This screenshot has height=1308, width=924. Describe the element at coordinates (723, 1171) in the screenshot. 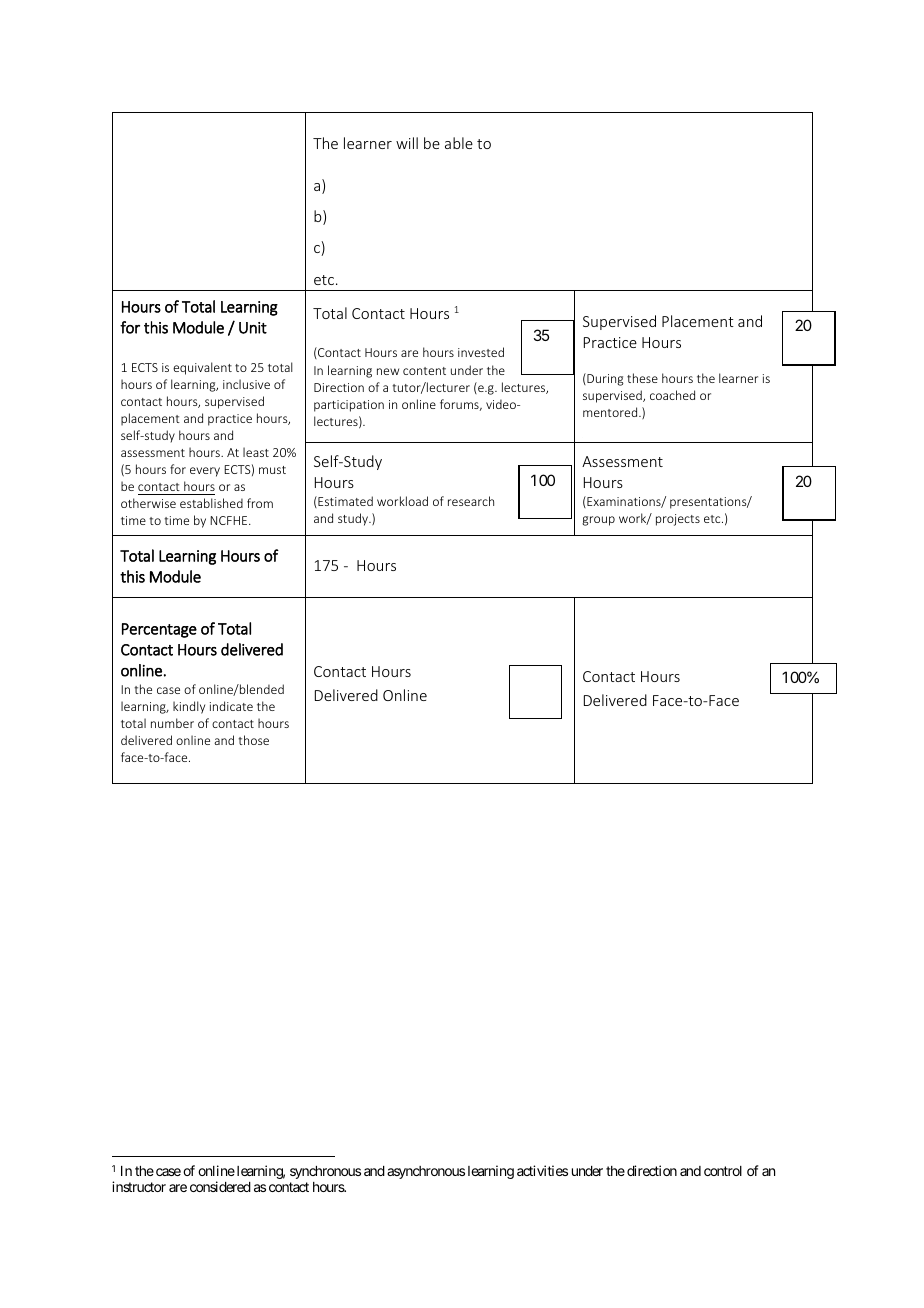

I see `control` at that location.
